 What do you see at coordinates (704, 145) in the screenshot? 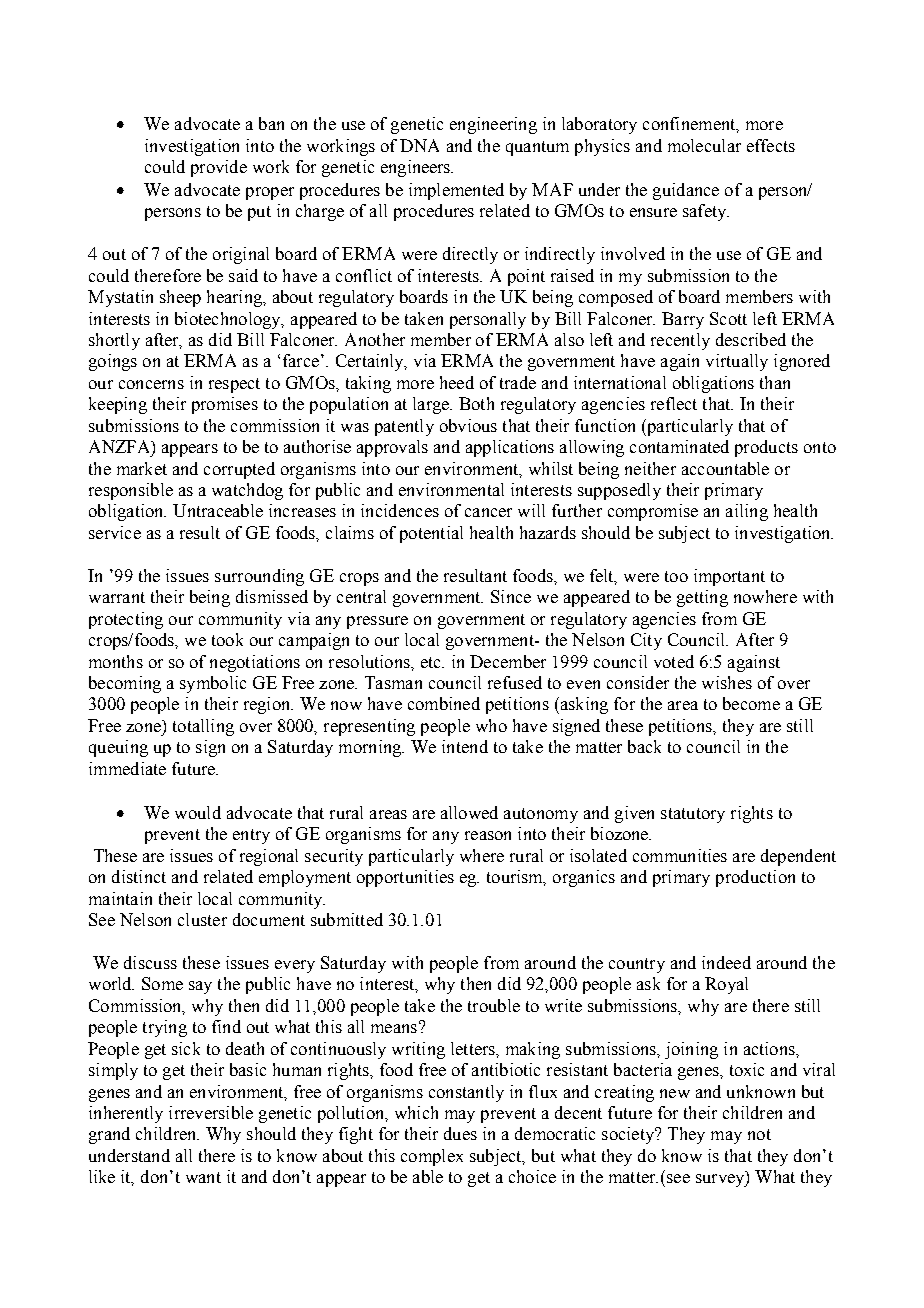
I see `molecular` at bounding box center [704, 145].
